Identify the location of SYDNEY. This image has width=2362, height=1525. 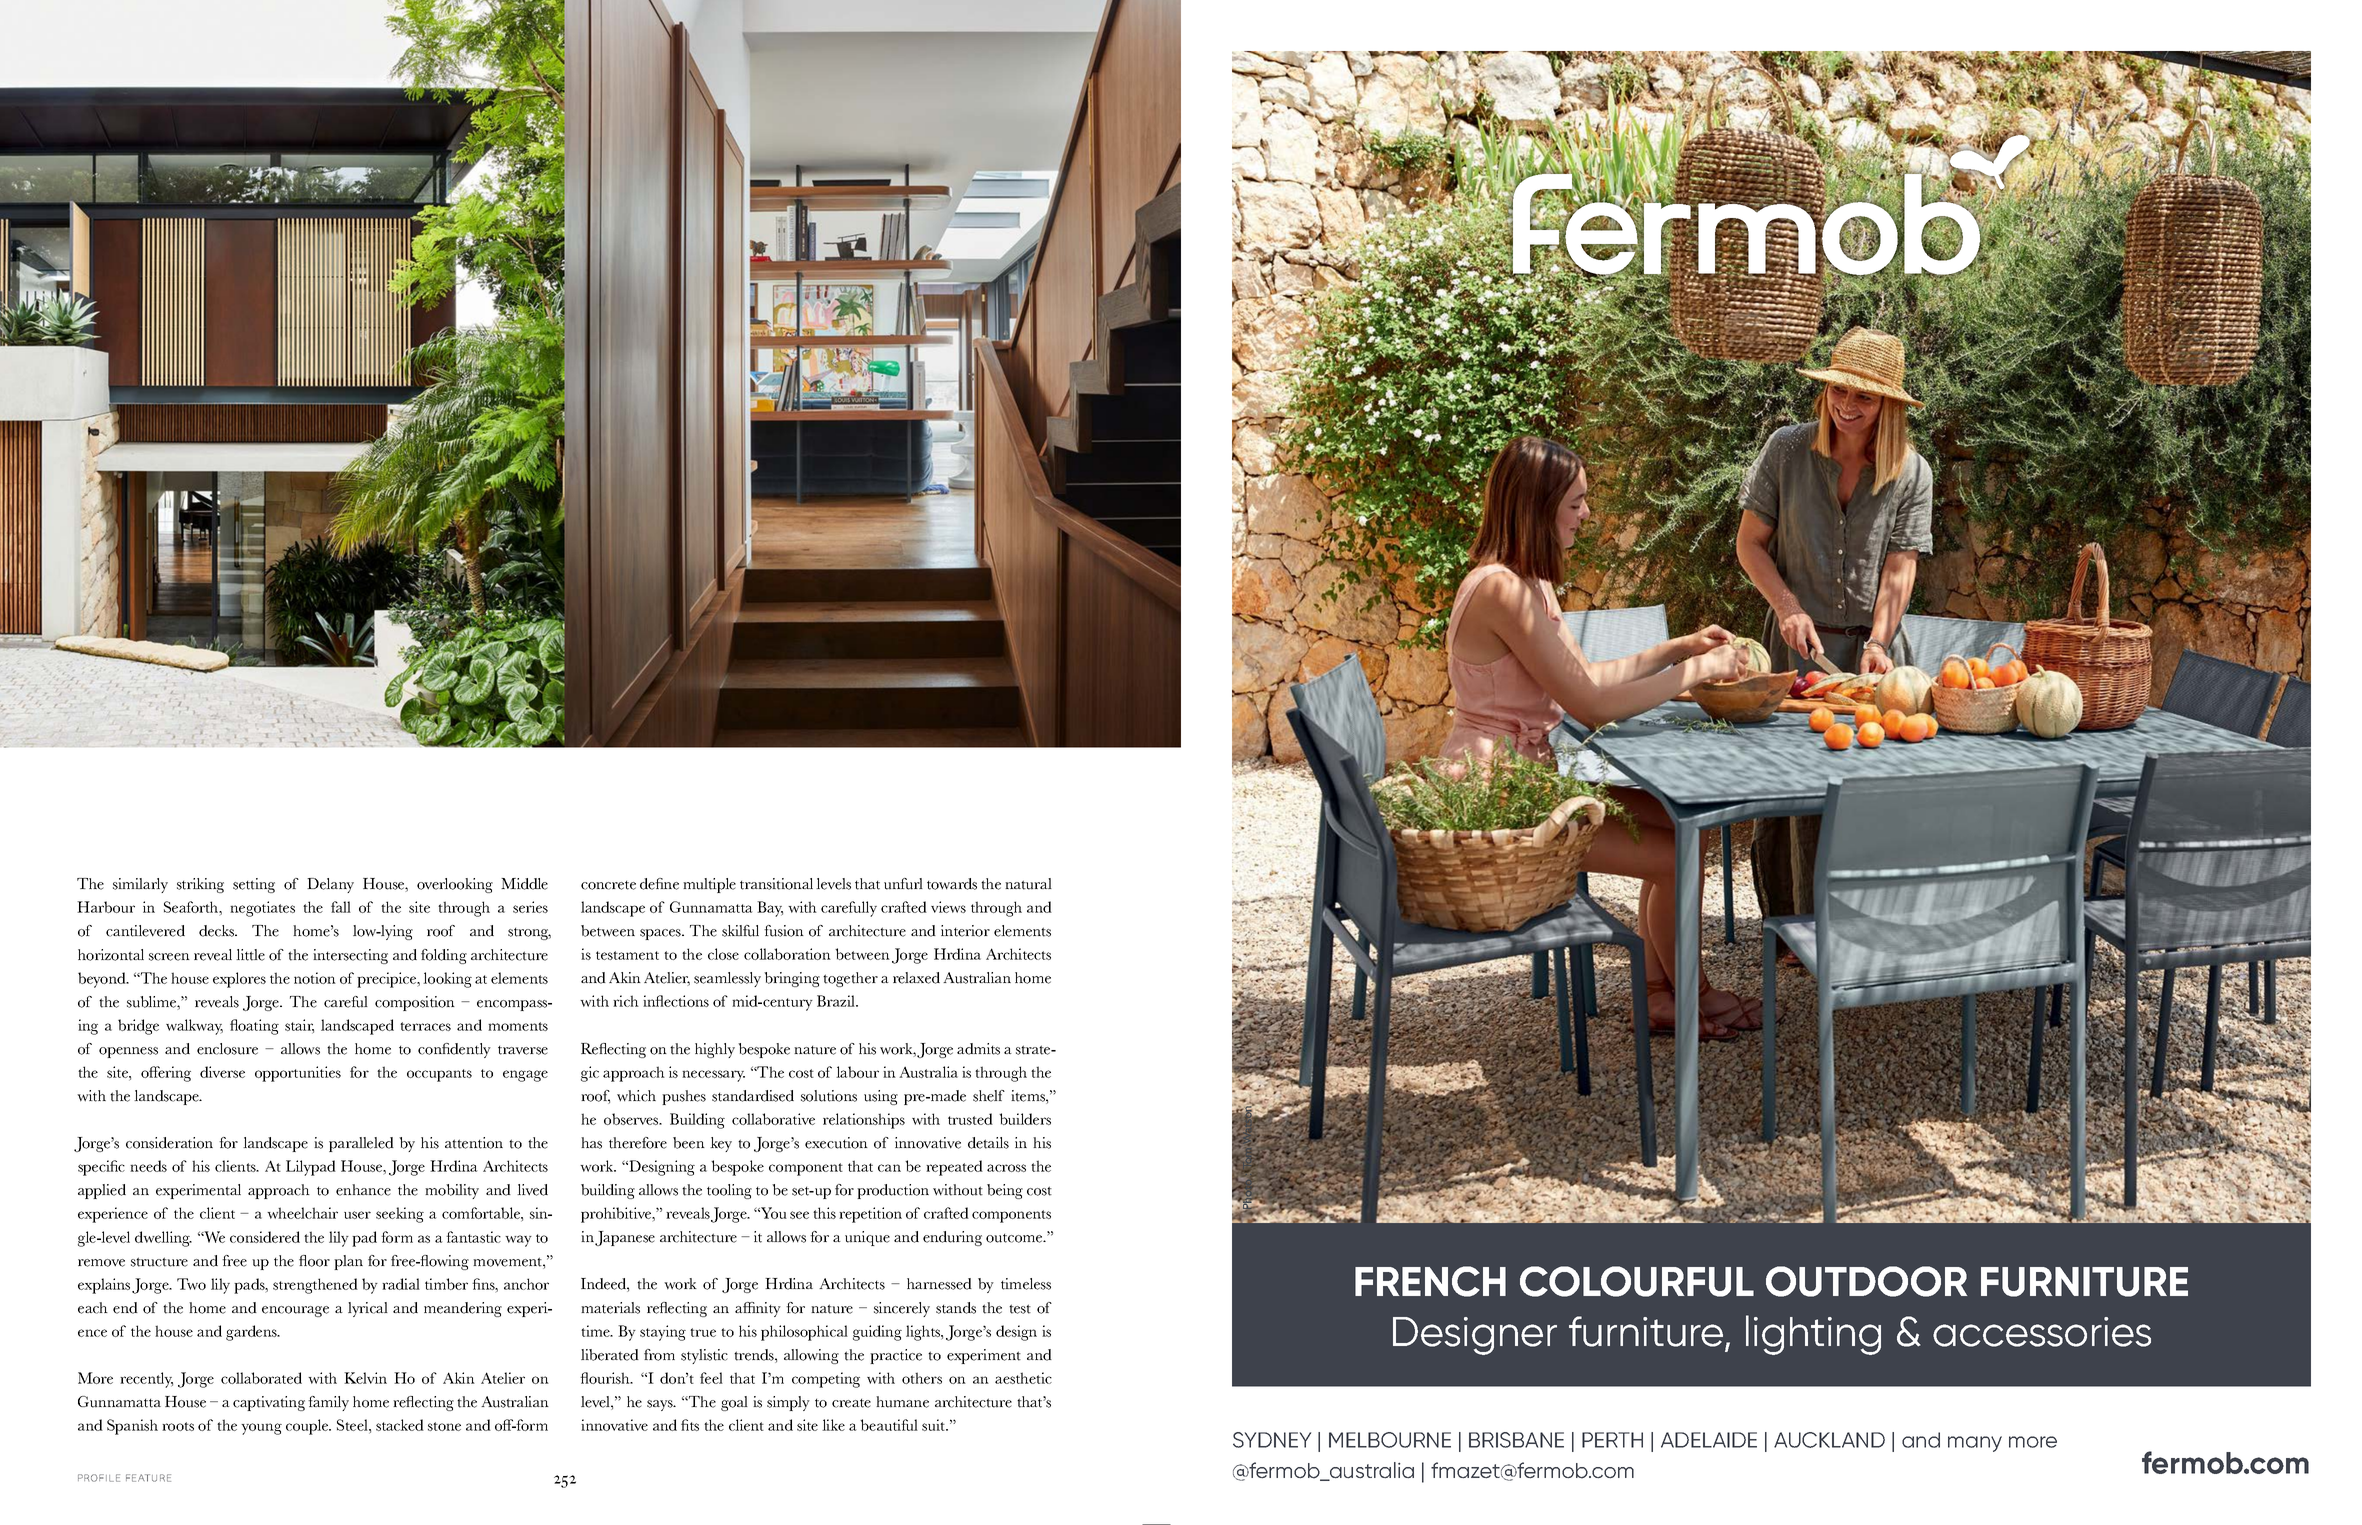
(1272, 1440).
